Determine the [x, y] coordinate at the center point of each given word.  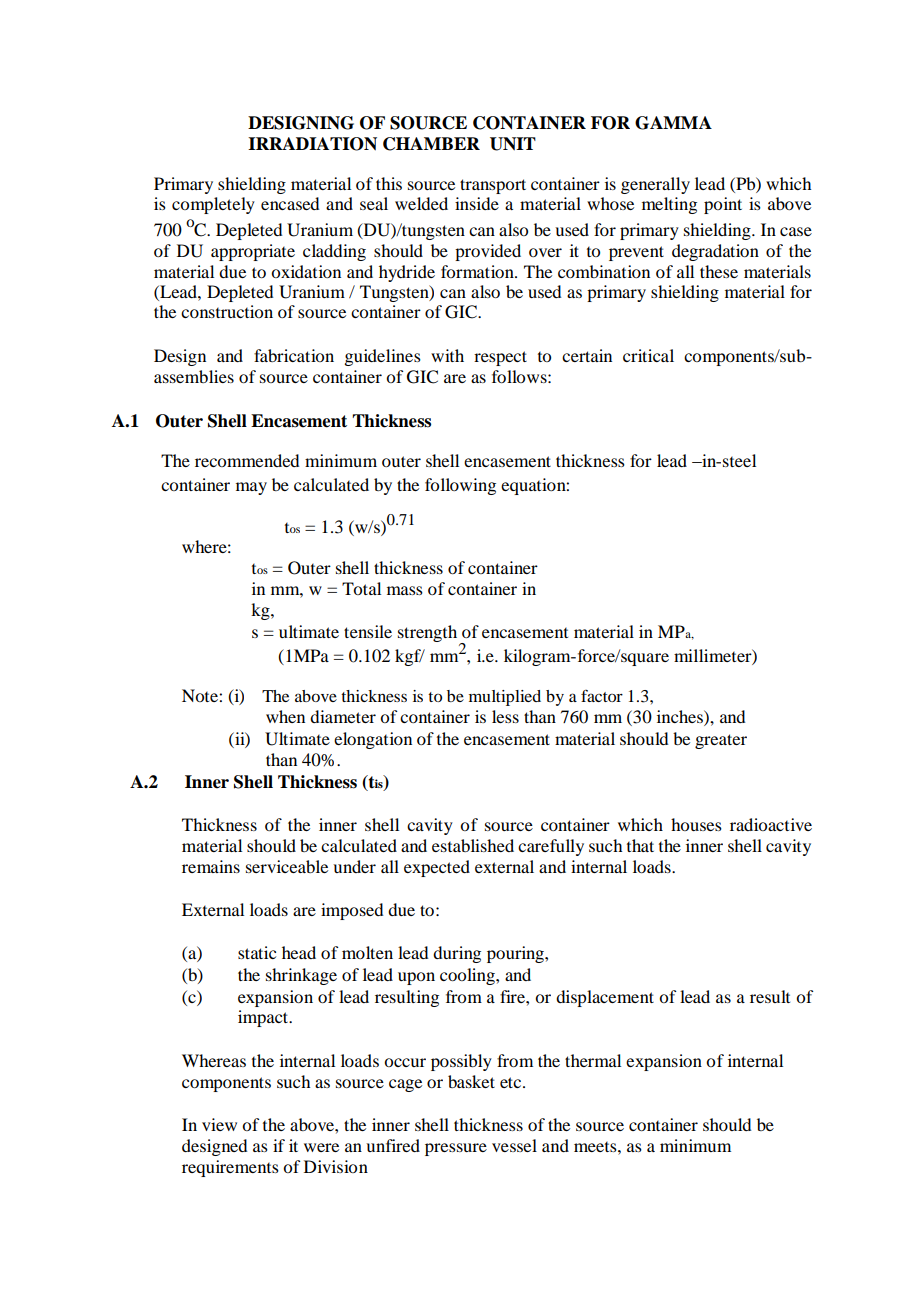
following [460, 486]
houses [696, 824]
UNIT [513, 144]
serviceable [287, 866]
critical [648, 355]
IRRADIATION [312, 144]
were [321, 1147]
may [251, 488]
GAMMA [673, 123]
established [473, 845]
